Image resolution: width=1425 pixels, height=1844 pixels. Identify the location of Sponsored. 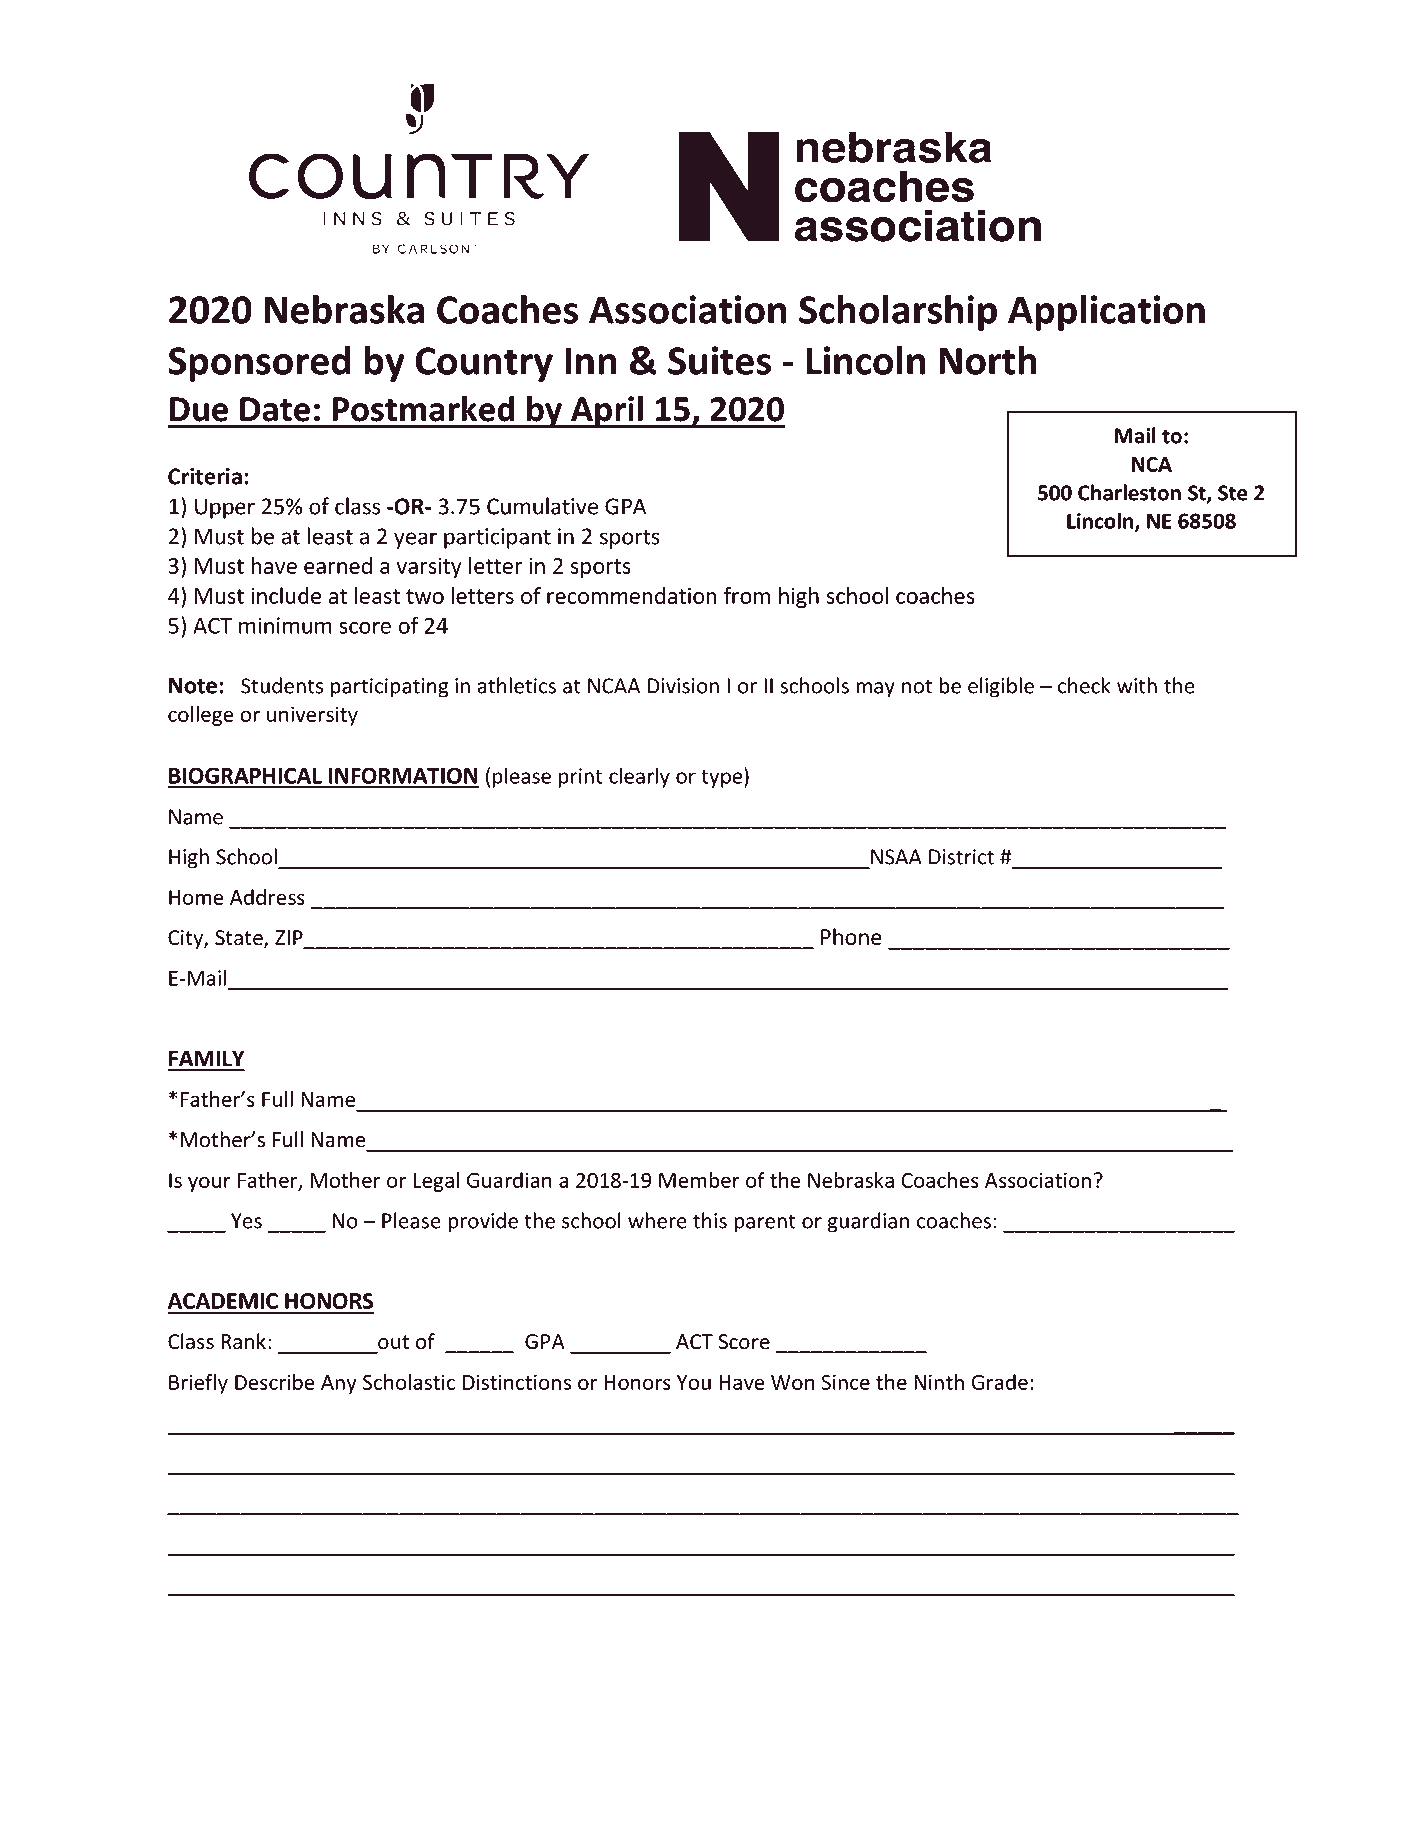
(259, 363).
